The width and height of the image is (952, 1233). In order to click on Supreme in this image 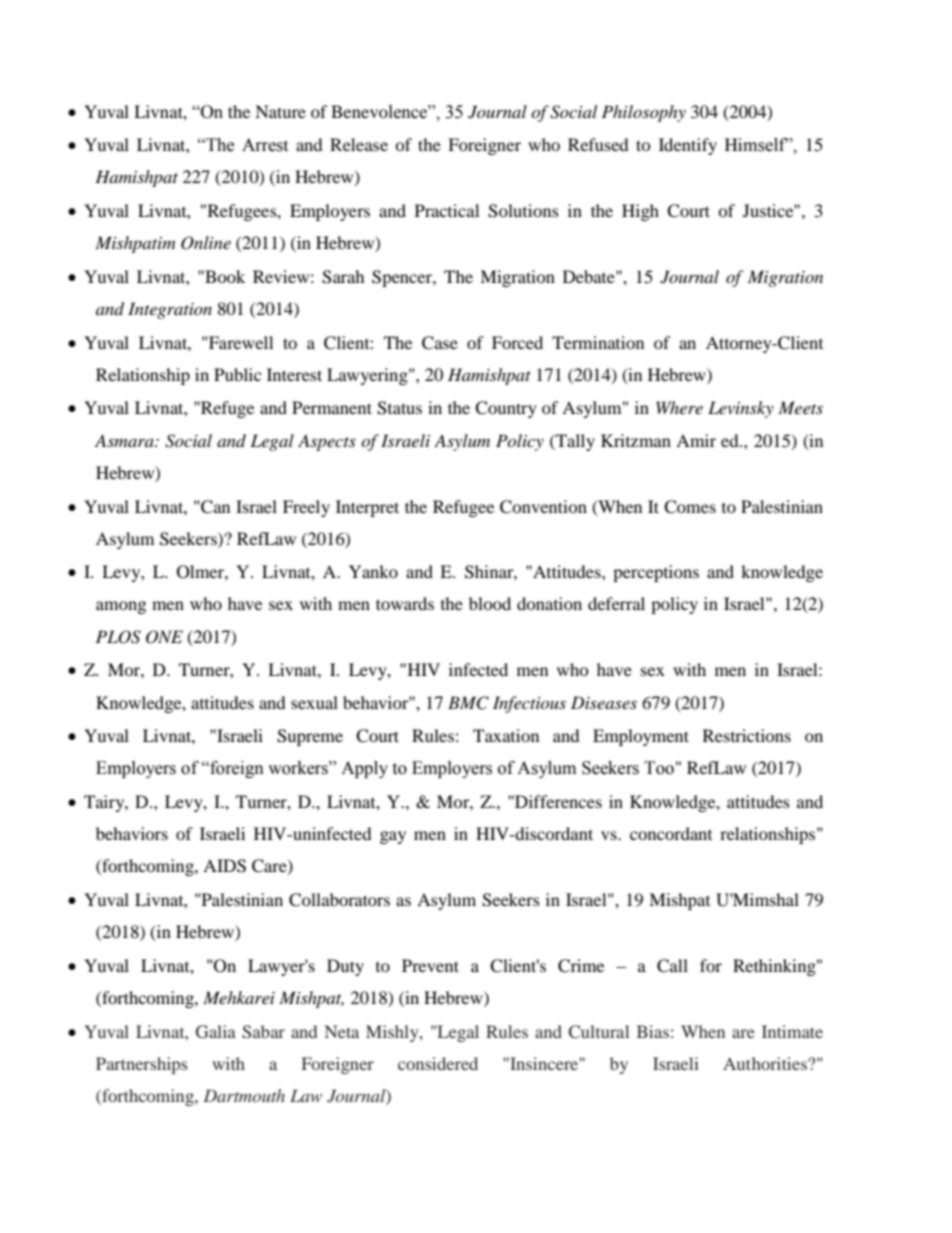, I will do `click(310, 737)`.
